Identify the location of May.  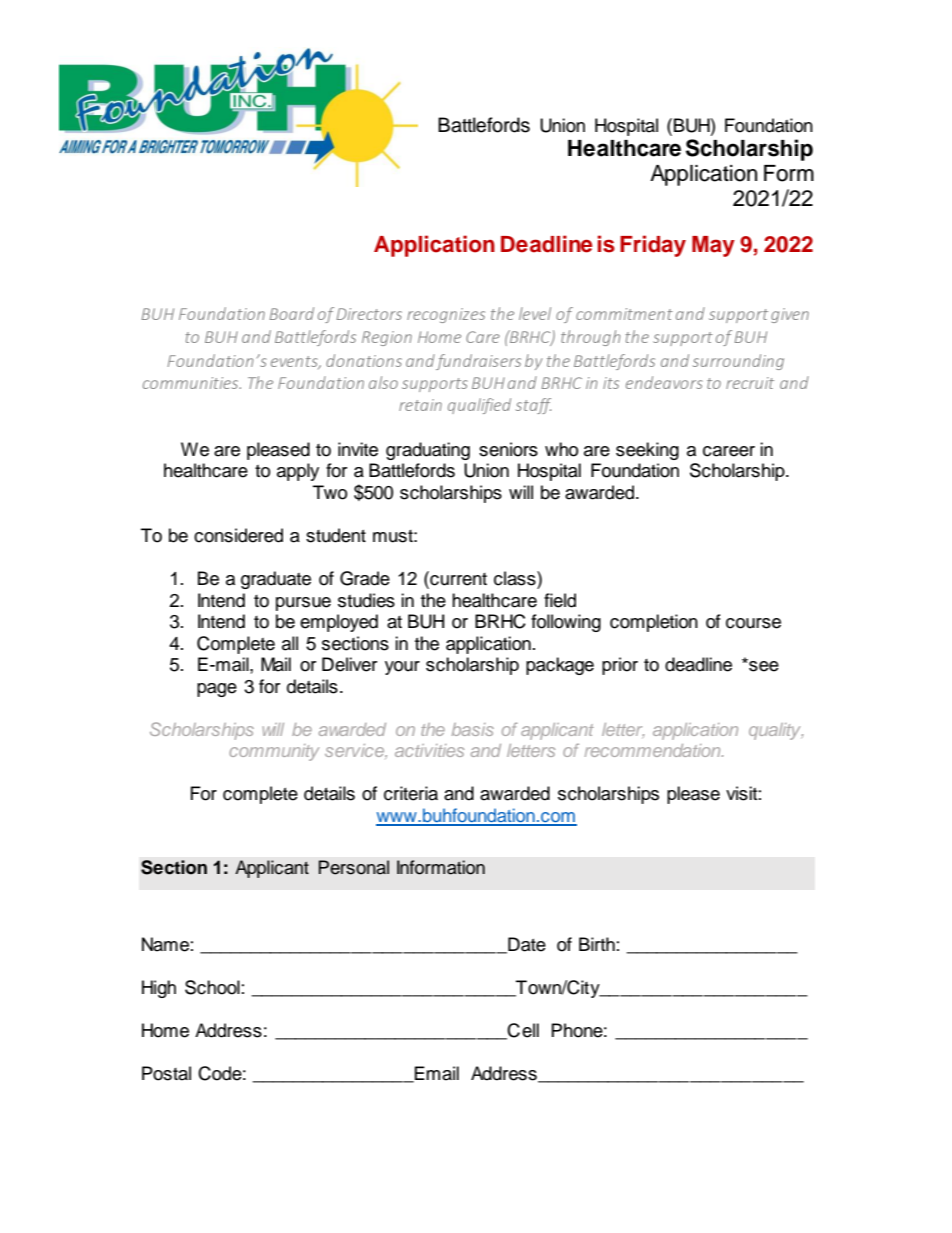
(713, 246).
